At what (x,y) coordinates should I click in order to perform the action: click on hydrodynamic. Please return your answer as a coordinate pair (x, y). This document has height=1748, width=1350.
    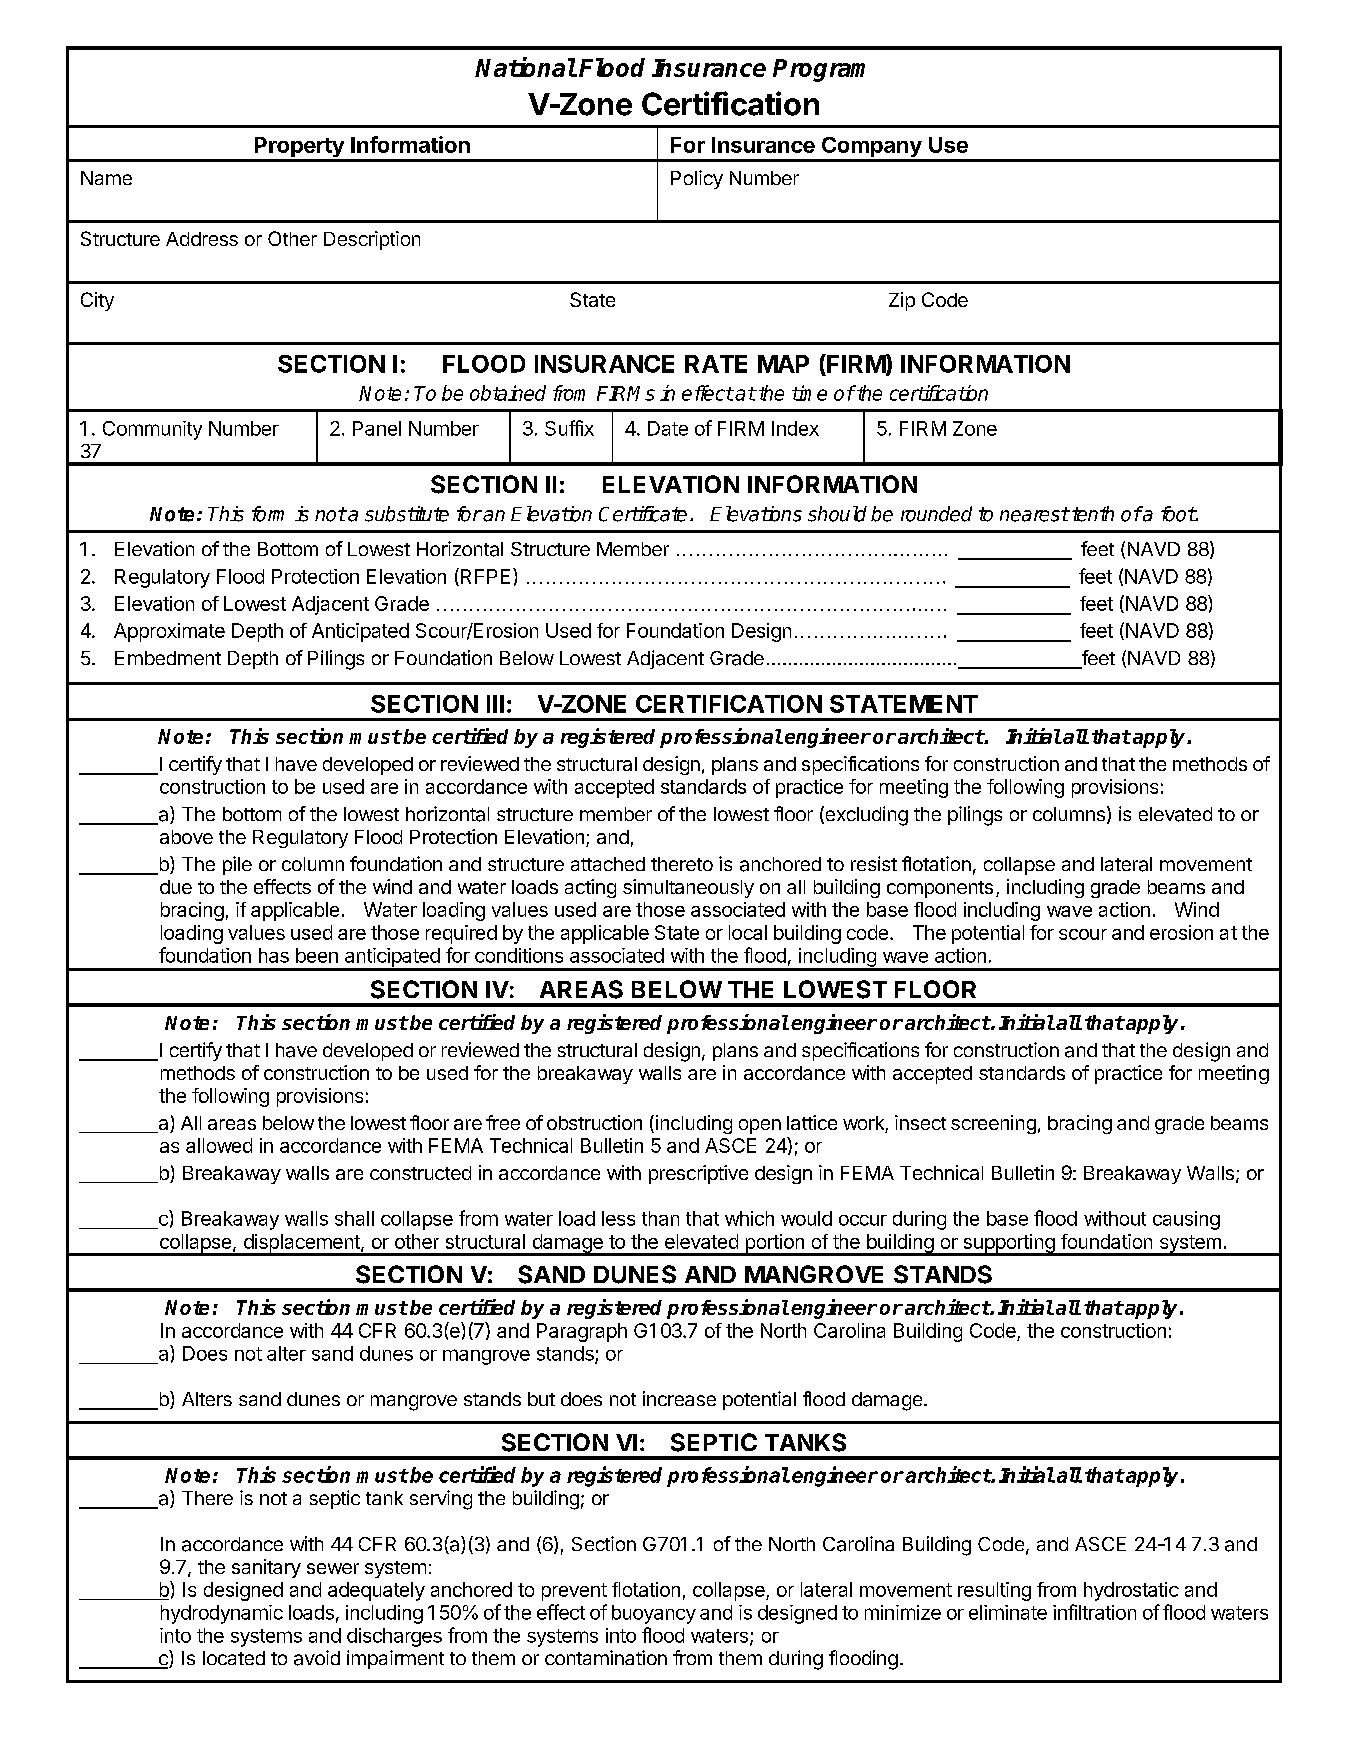
    Looking at the image, I should click on (222, 1614).
